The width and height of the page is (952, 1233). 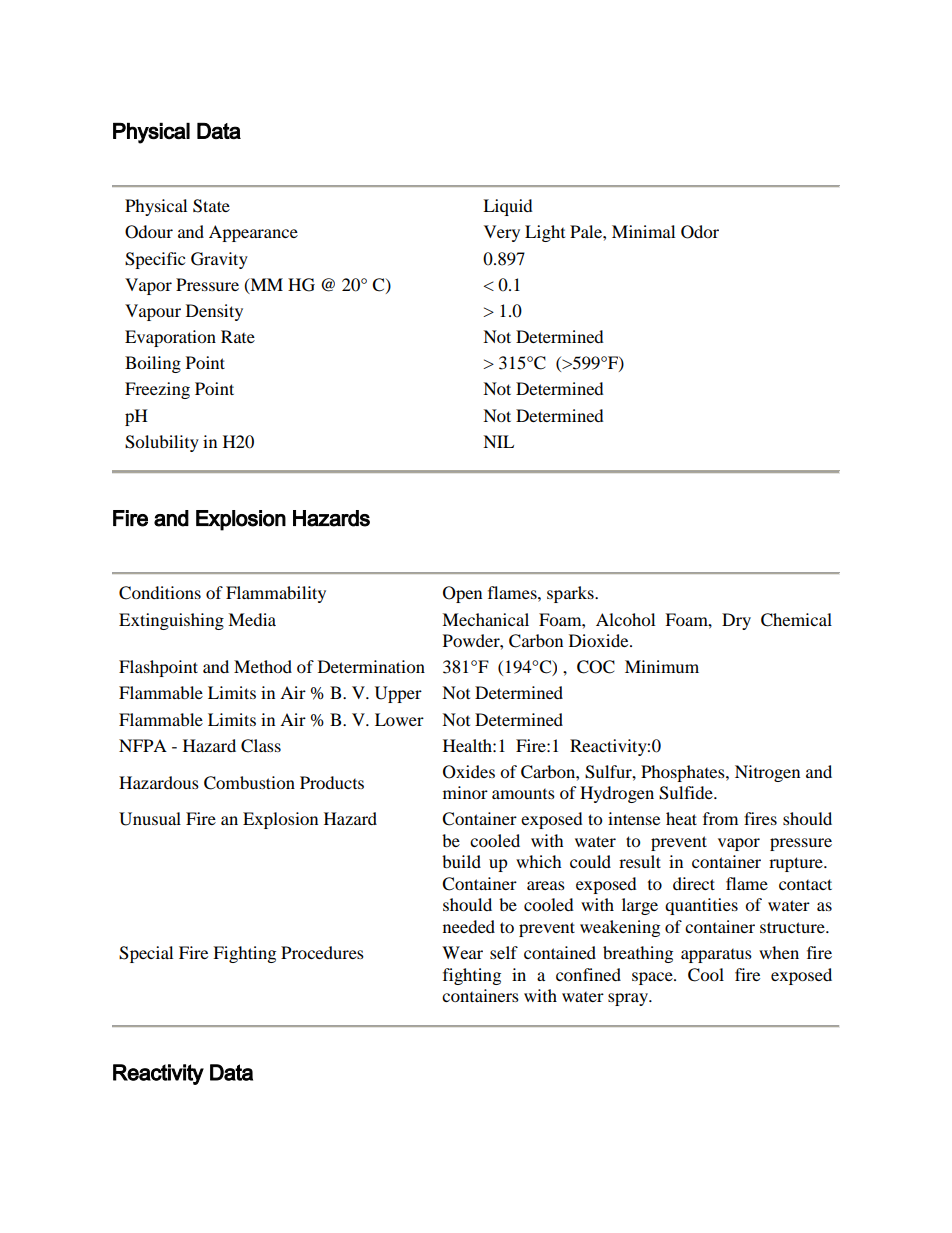 I want to click on Very, so click(x=502, y=233).
